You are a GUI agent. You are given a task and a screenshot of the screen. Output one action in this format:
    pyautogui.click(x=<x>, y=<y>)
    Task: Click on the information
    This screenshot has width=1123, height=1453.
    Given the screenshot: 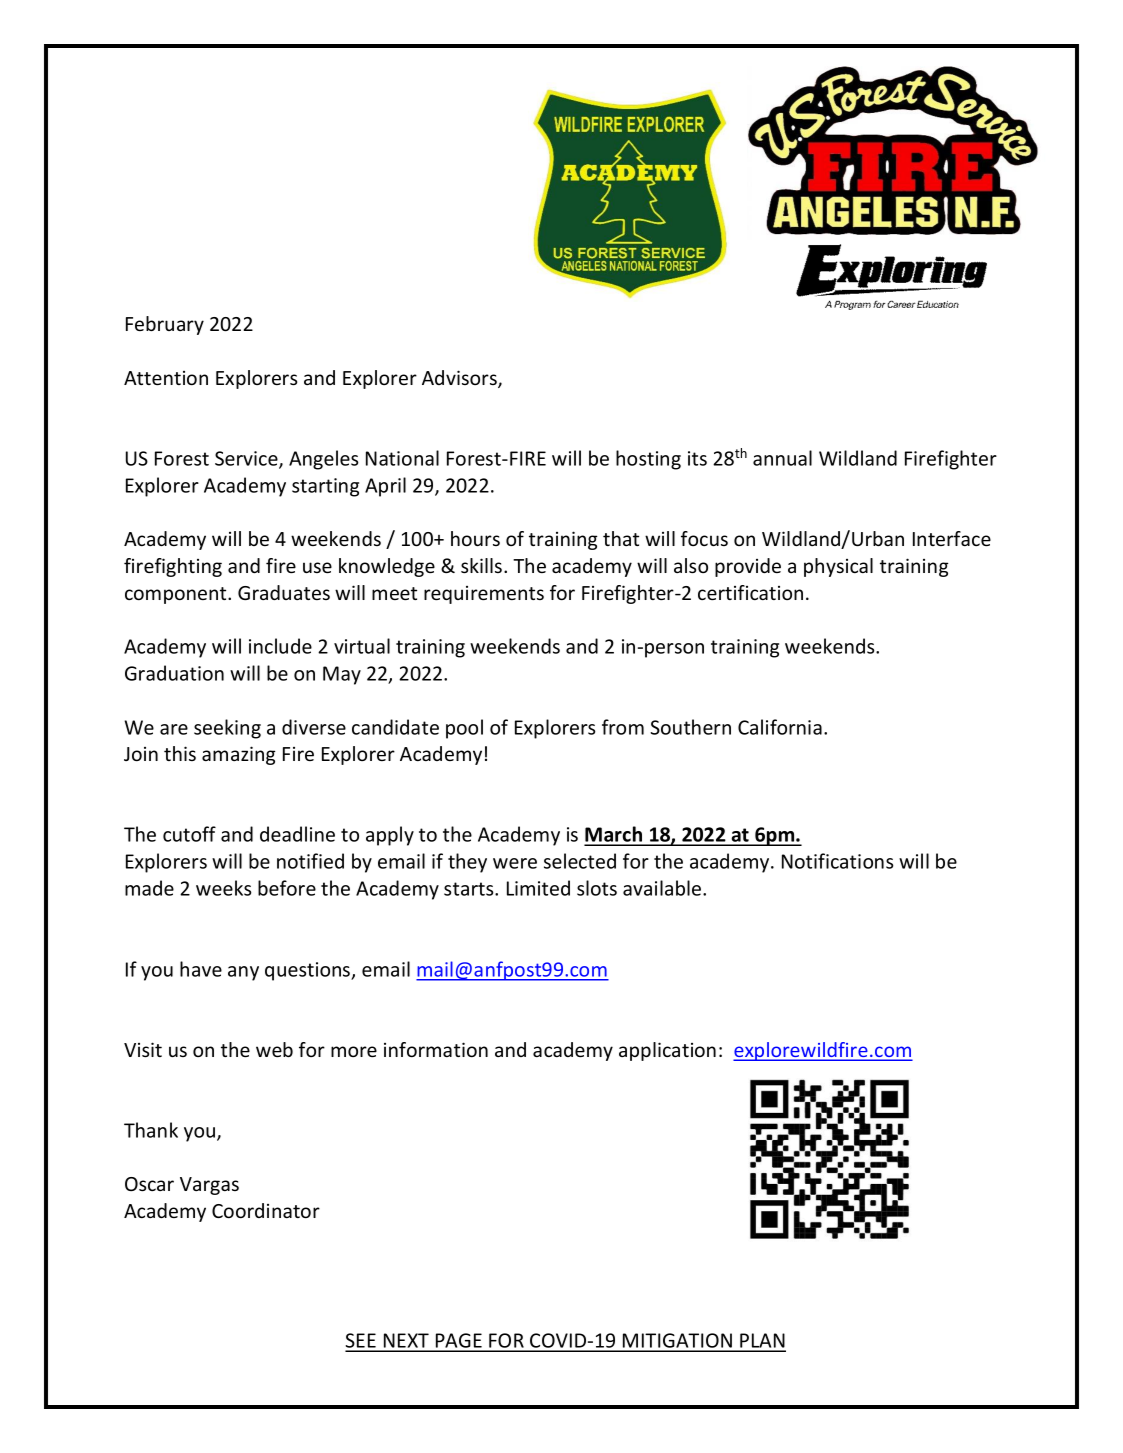 What is the action you would take?
    pyautogui.click(x=436, y=1049)
